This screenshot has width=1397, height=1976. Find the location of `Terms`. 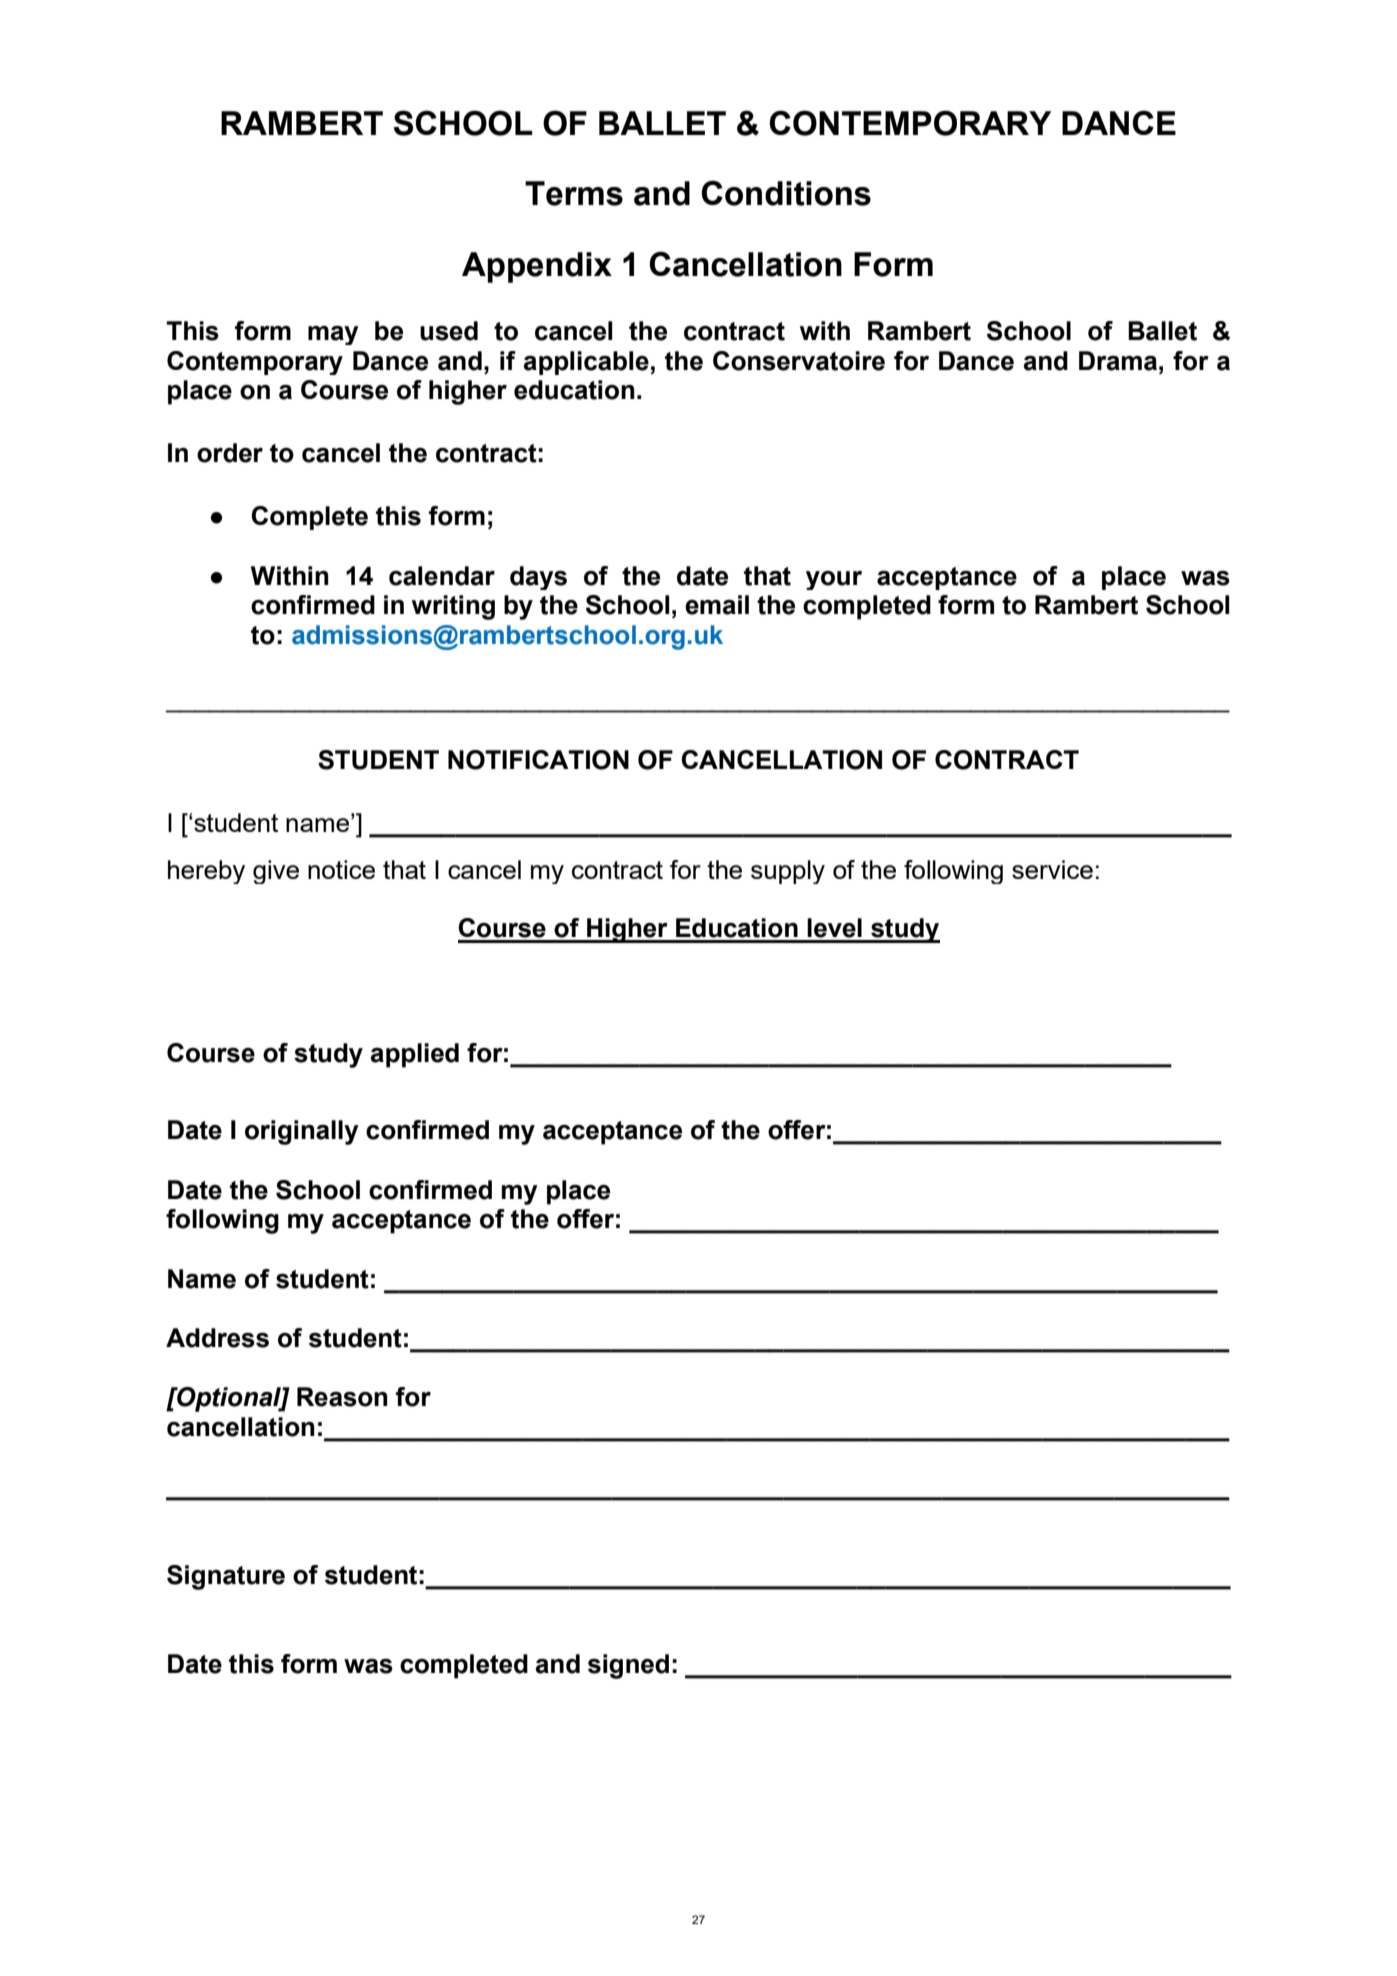

Terms is located at coordinates (574, 193).
